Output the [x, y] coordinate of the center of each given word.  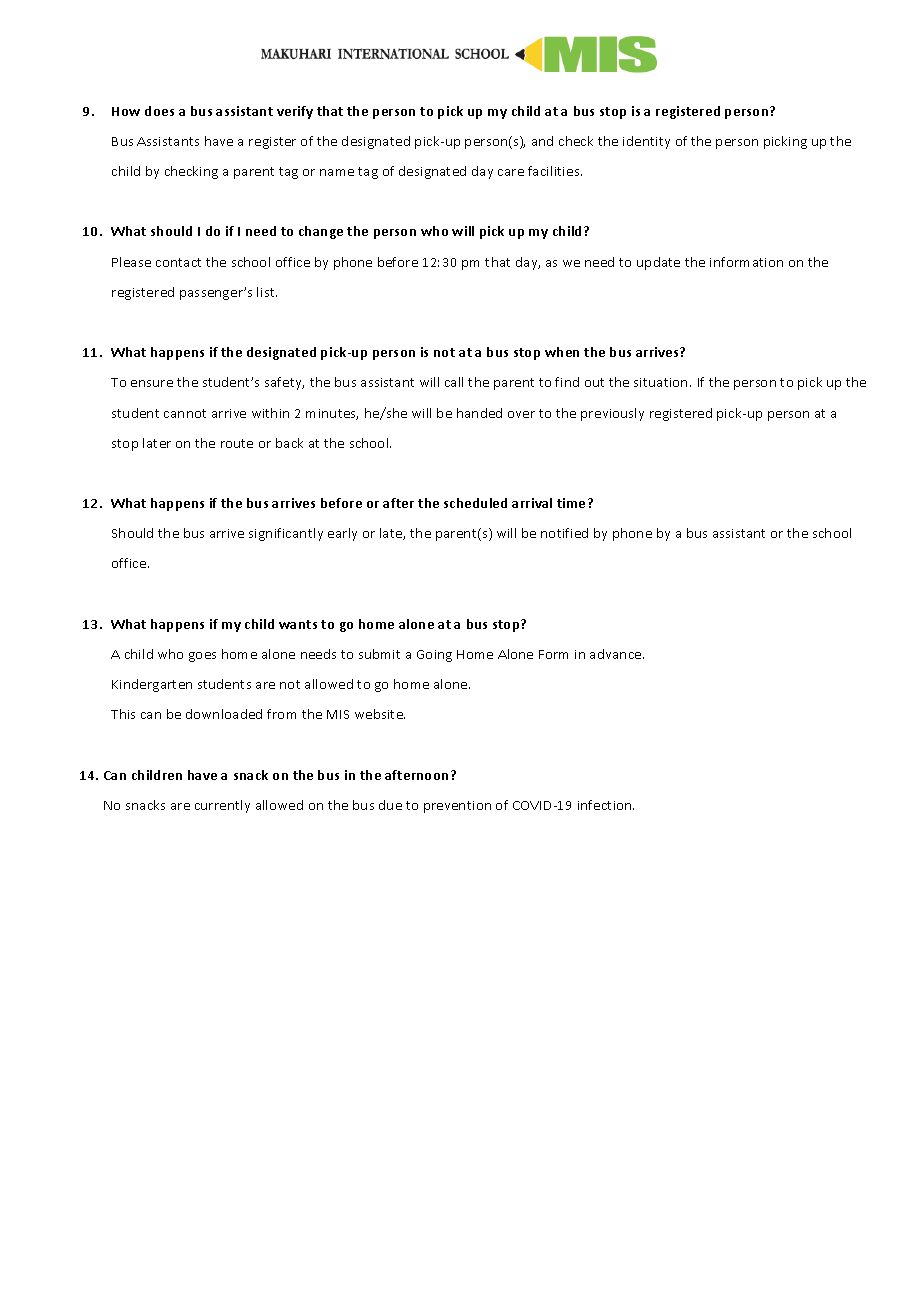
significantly [286, 534]
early [342, 534]
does [159, 111]
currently [222, 806]
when [562, 352]
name [337, 172]
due [390, 805]
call [454, 382]
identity [646, 142]
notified [564, 533]
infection [606, 805]
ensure [152, 383]
